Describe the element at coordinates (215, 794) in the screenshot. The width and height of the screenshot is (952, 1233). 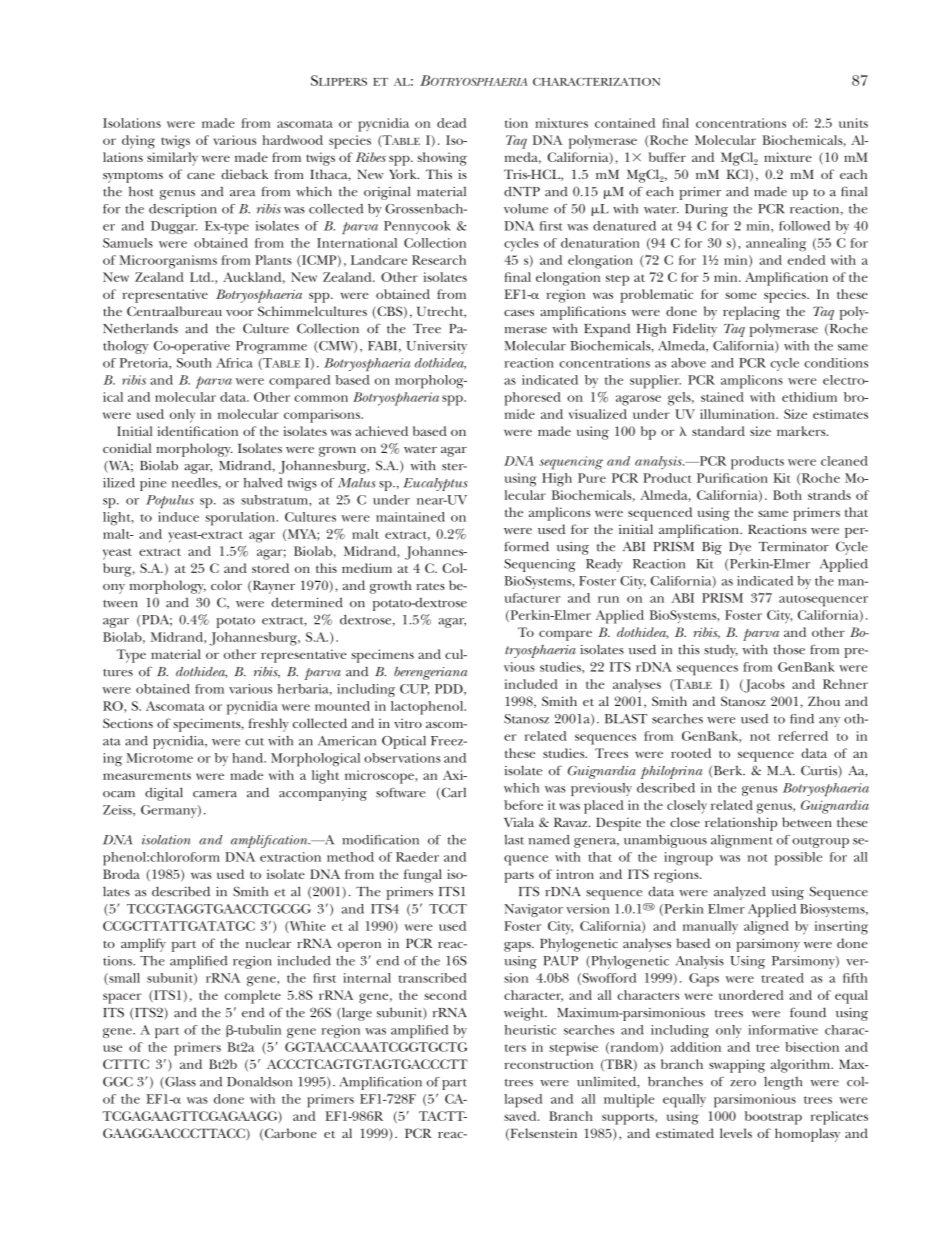
I see `camera` at that location.
